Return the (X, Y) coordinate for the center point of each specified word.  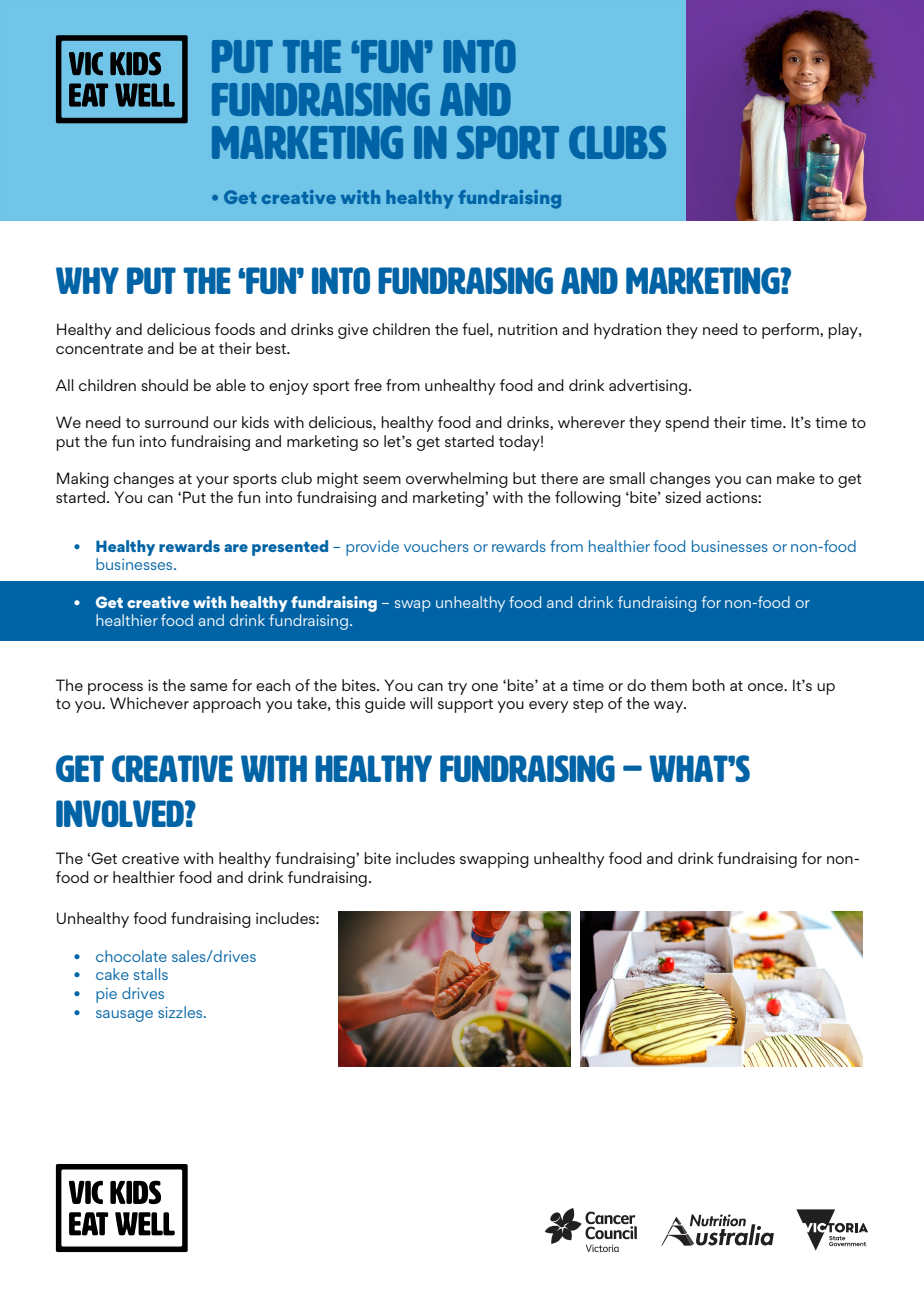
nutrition (527, 329)
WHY (87, 280)
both (708, 685)
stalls (151, 974)
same (208, 687)
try (457, 688)
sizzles (181, 1012)
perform (791, 331)
